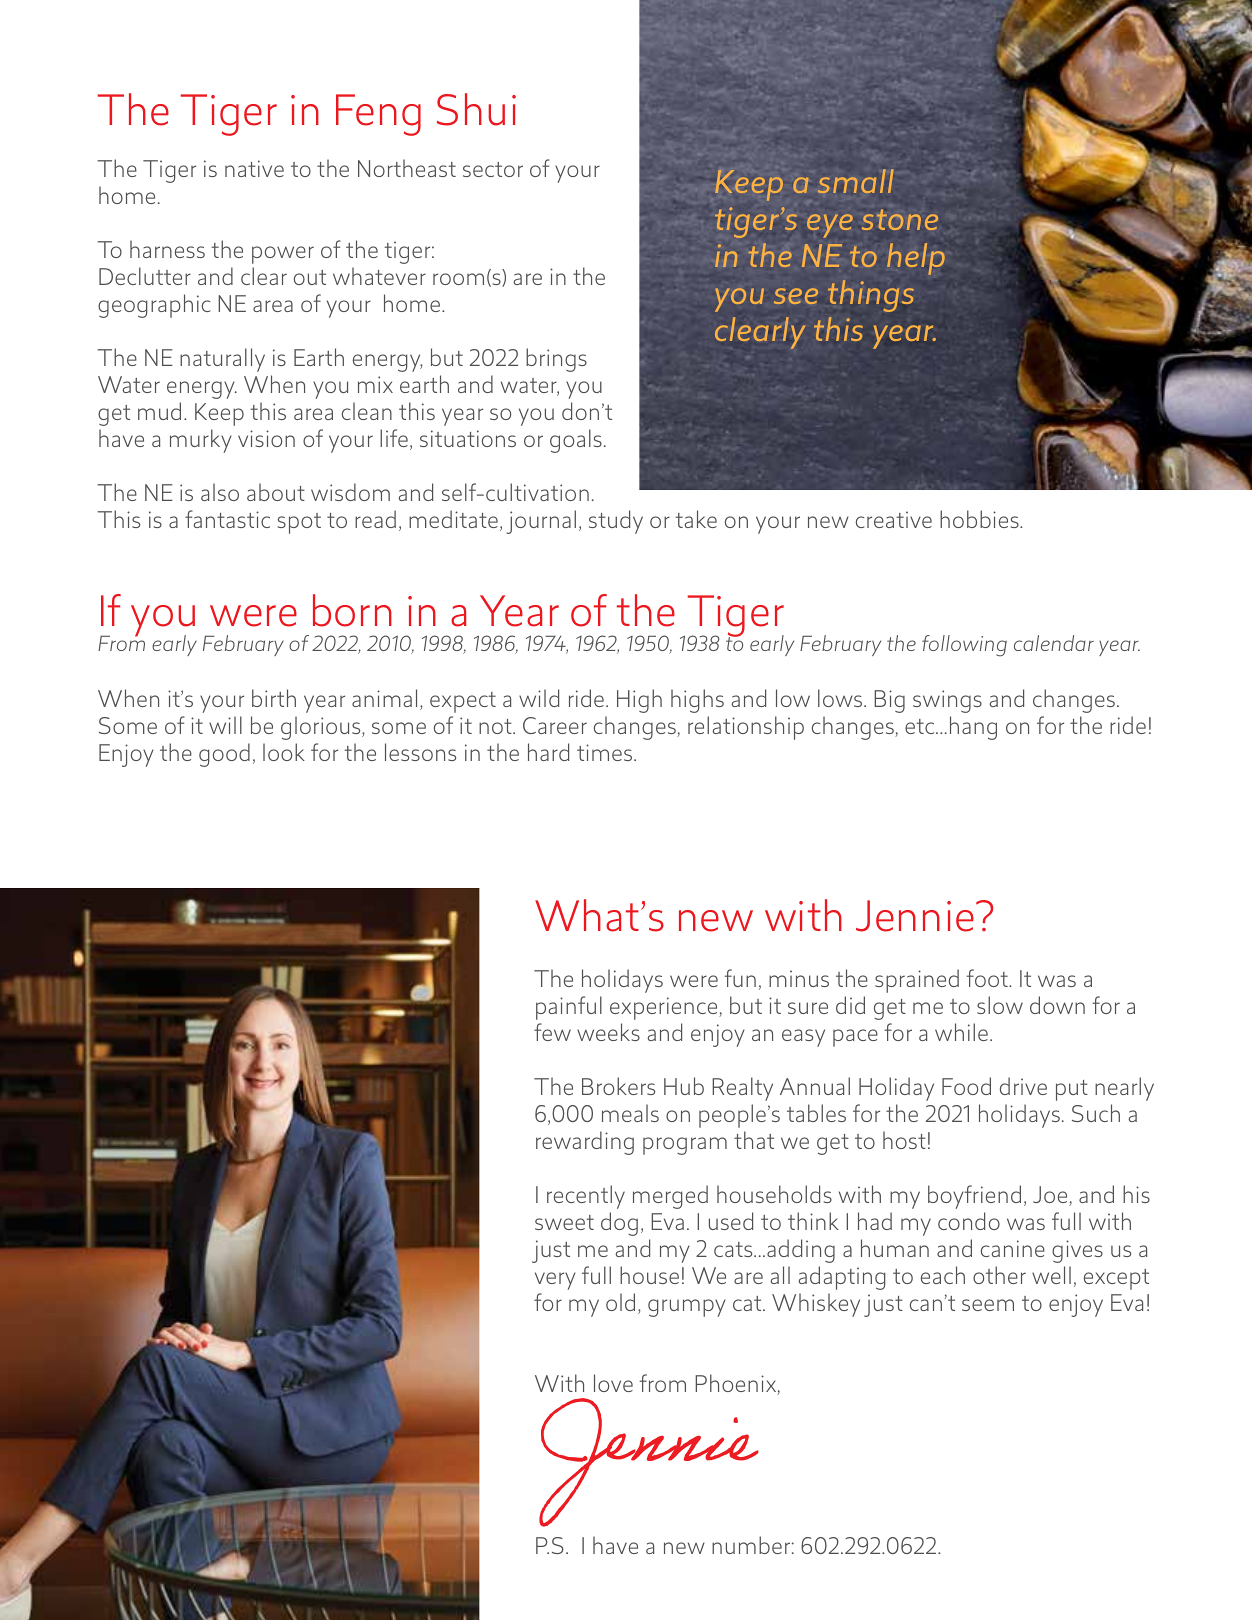 This image has height=1620, width=1252. Describe the element at coordinates (947, 701) in the image. I see `swings` at that location.
